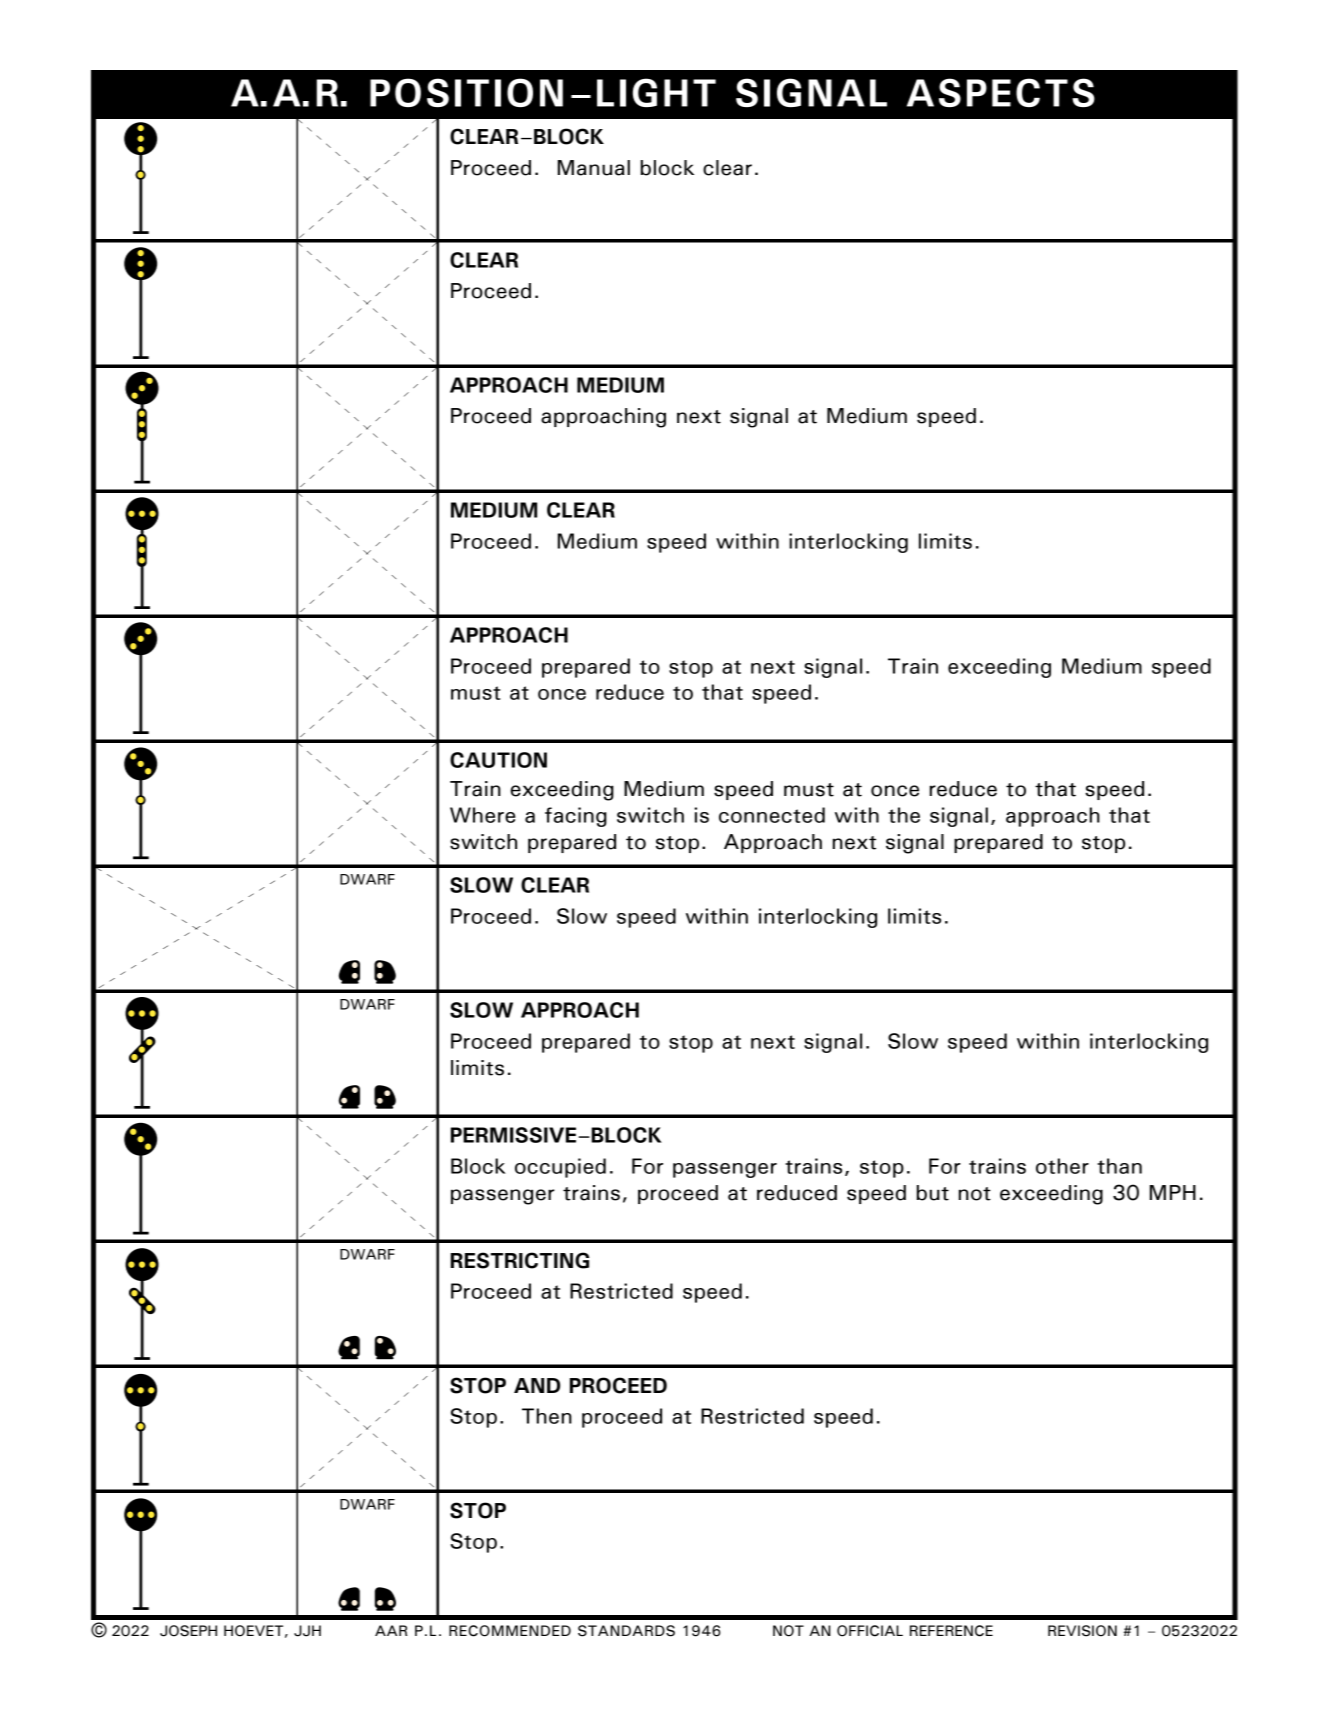  What do you see at coordinates (626, 1631) in the screenshot?
I see `STANDARDS` at bounding box center [626, 1631].
